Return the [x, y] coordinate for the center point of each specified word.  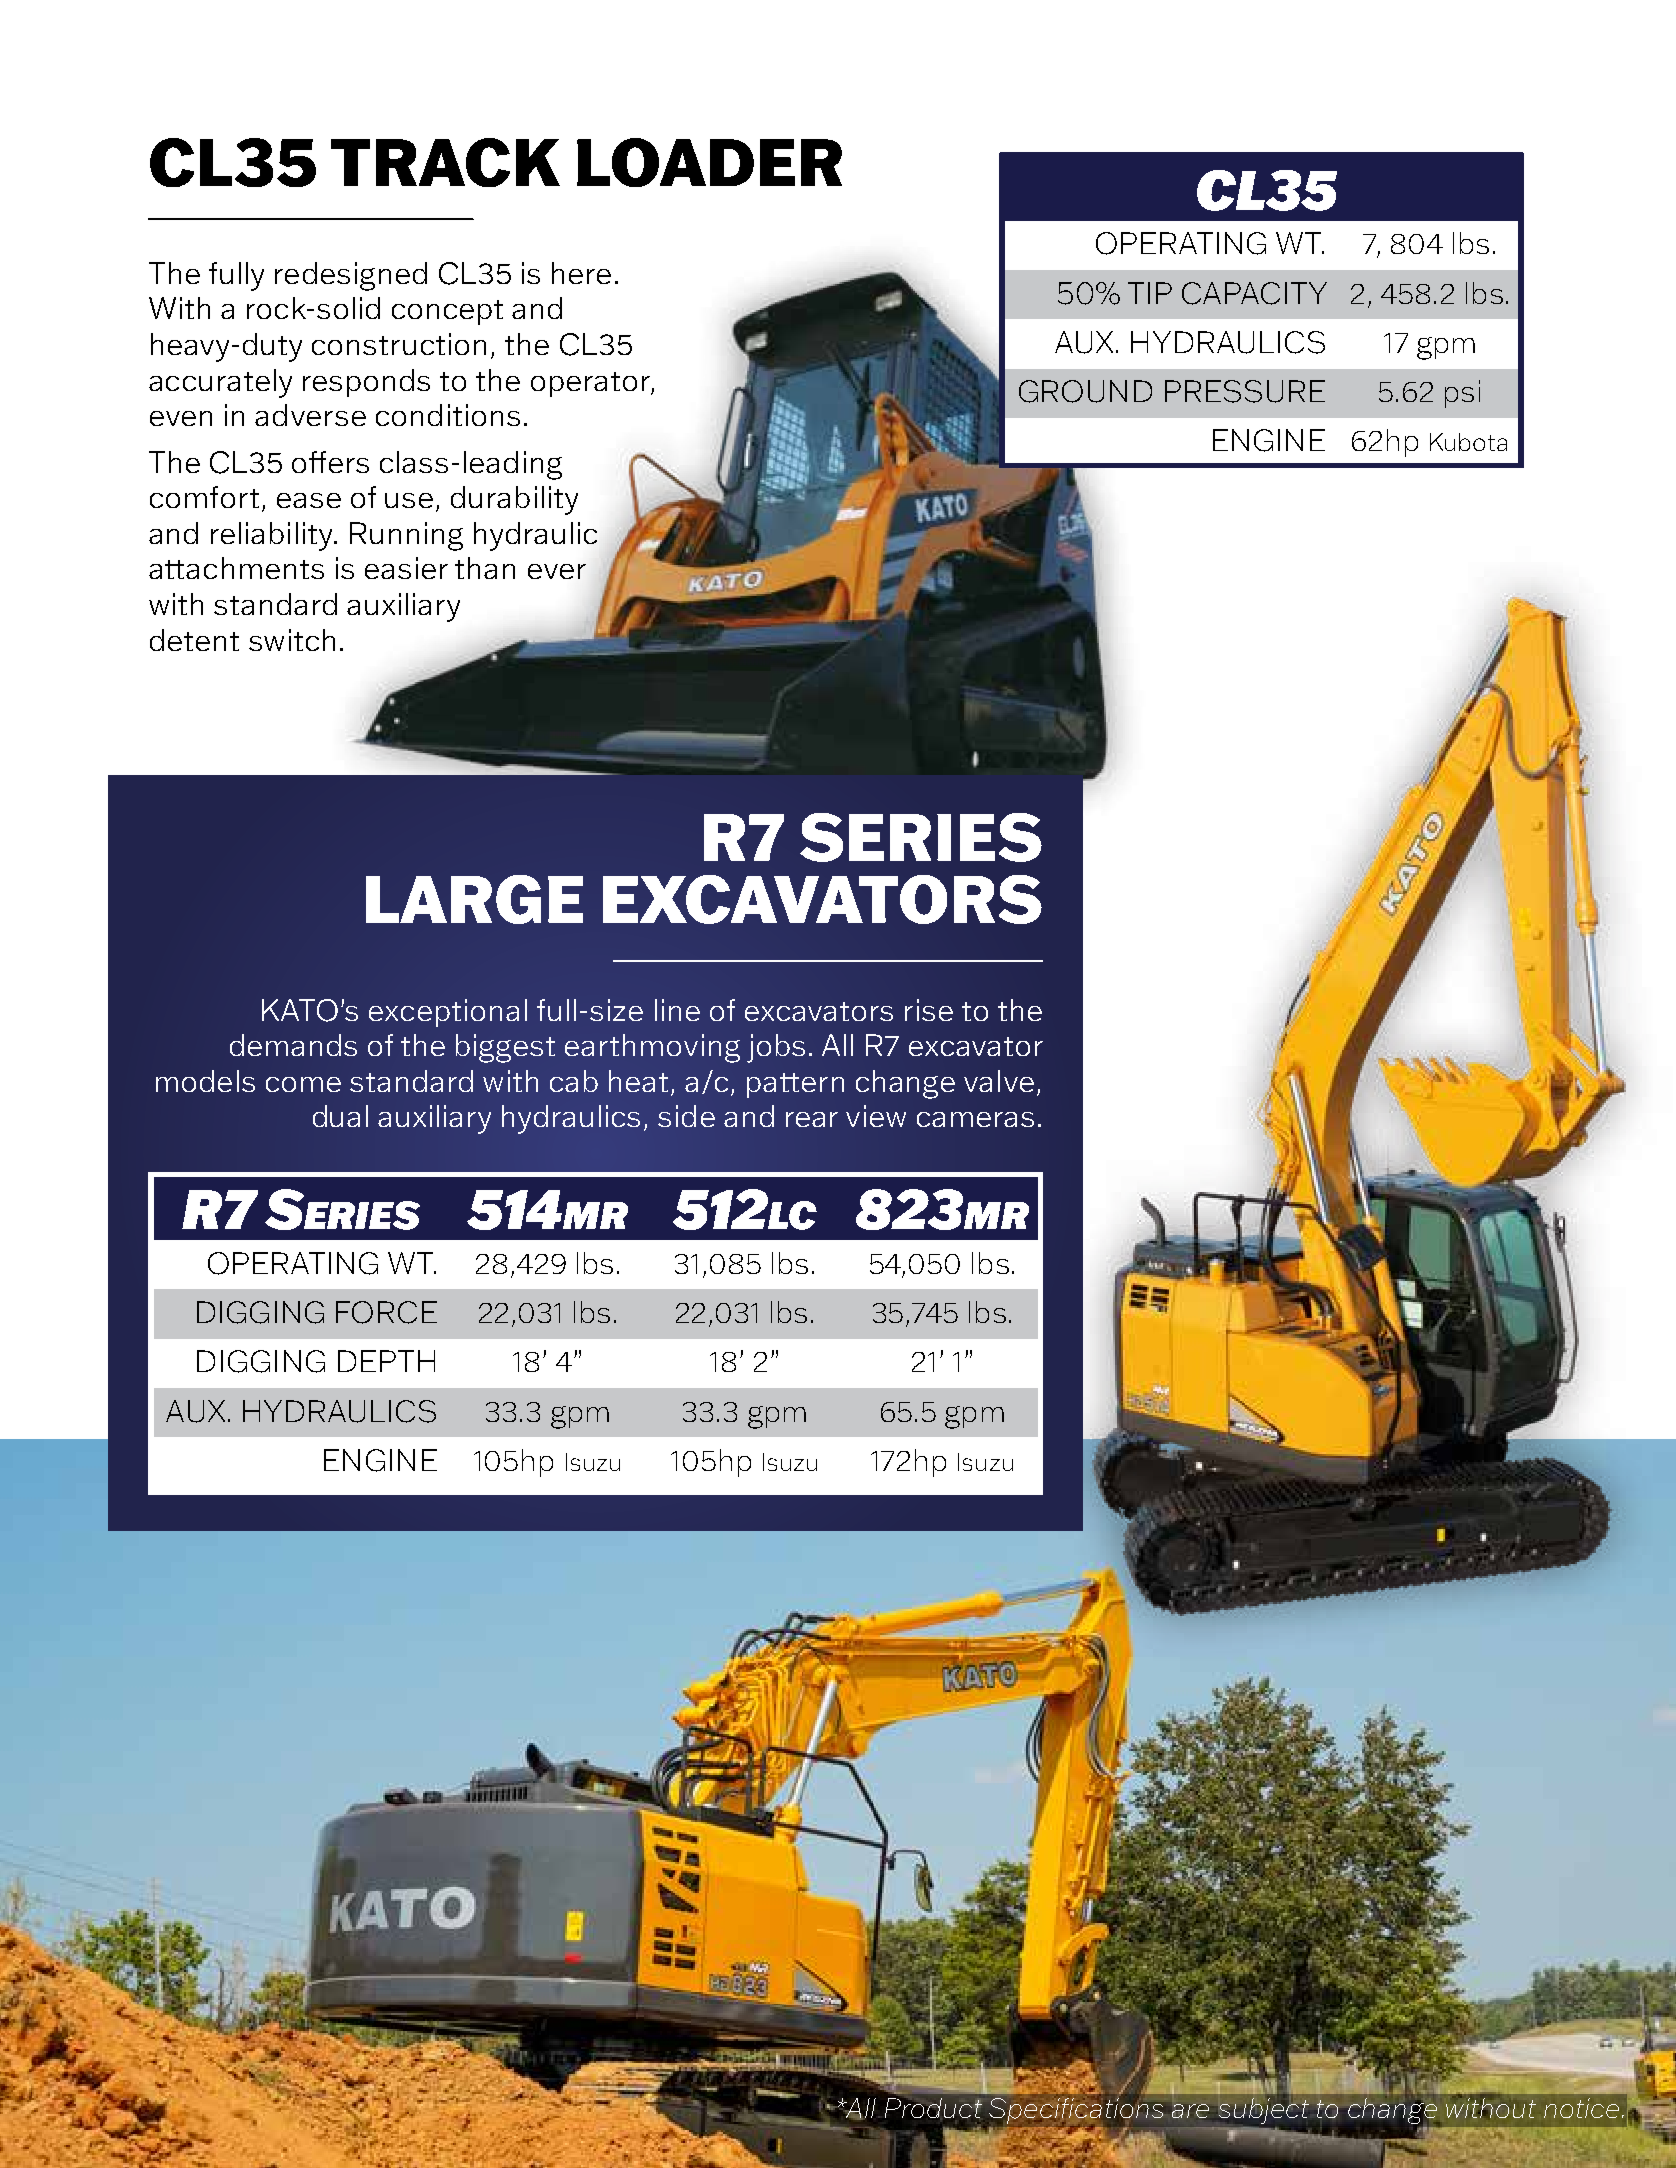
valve [999, 1081]
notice [1581, 2108]
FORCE [386, 1312]
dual [340, 1116]
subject [1265, 2112]
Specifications [1075, 2110]
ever [557, 571]
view [876, 1116]
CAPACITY [1254, 293]
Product [933, 2108]
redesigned [351, 276]
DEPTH [386, 1361]
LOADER [709, 162]
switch [292, 640]
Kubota [1468, 442]
